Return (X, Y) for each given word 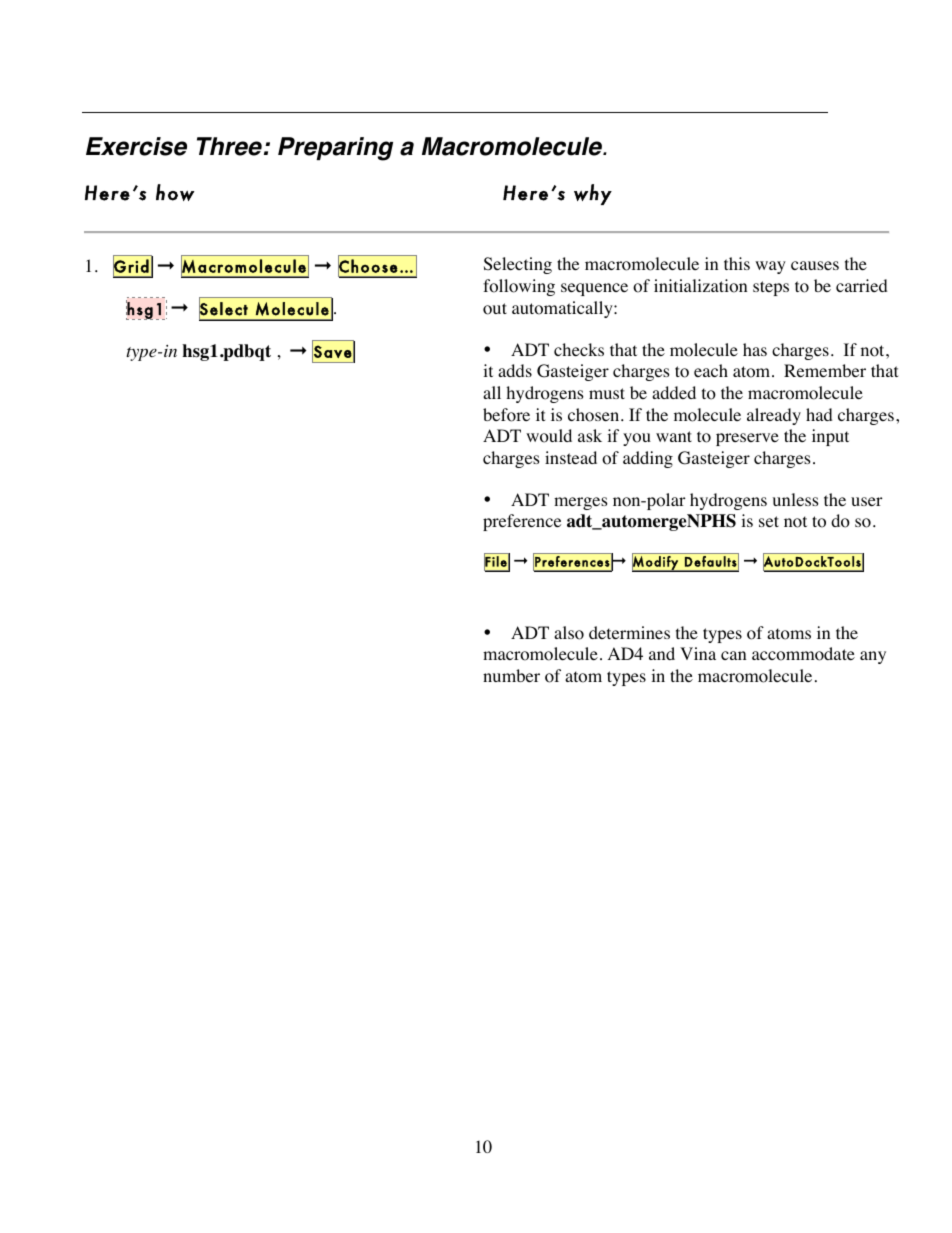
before (506, 415)
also (569, 633)
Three (229, 146)
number (511, 675)
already (774, 416)
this (737, 263)
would (549, 436)
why (593, 194)
